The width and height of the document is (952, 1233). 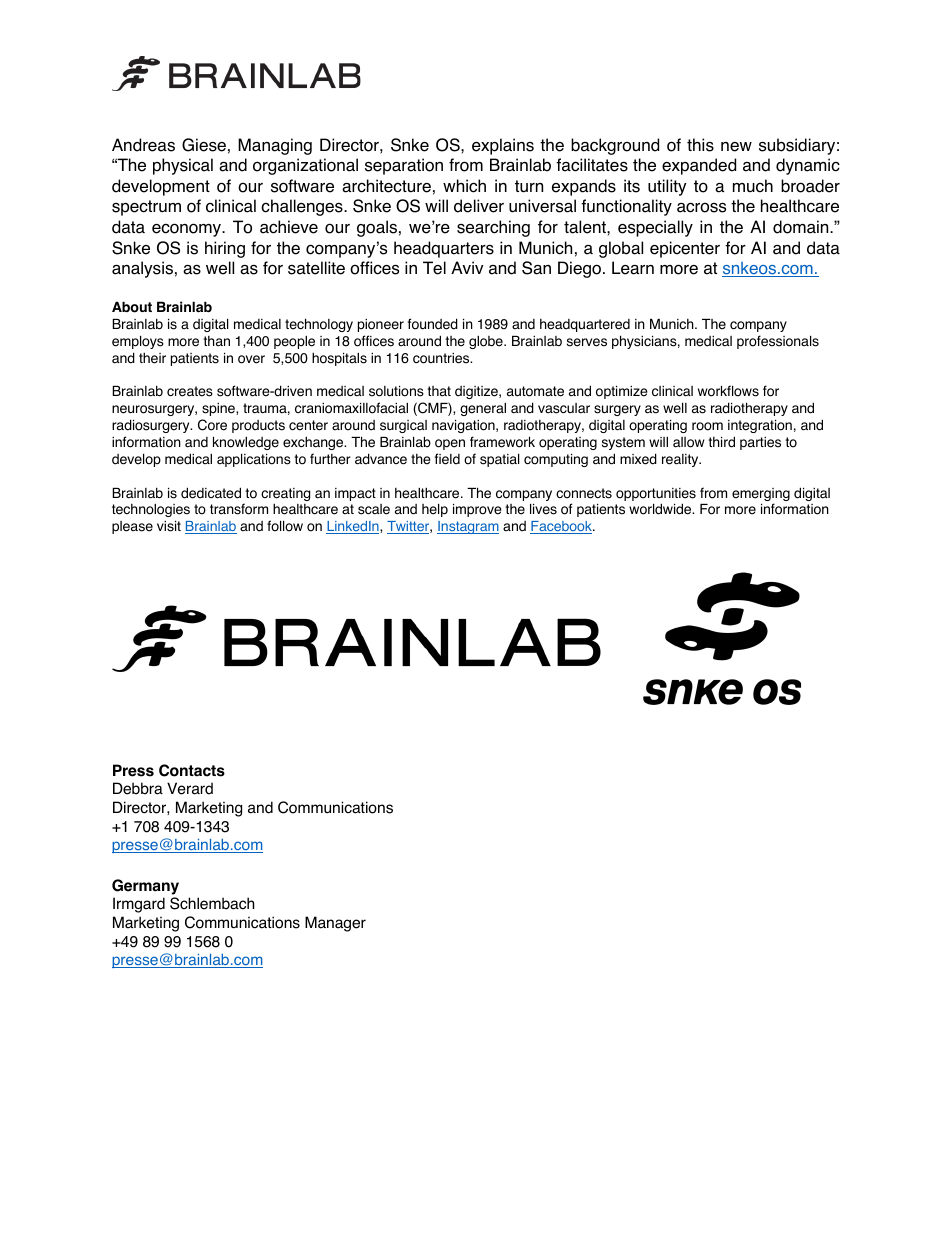 I want to click on field, so click(x=447, y=459).
